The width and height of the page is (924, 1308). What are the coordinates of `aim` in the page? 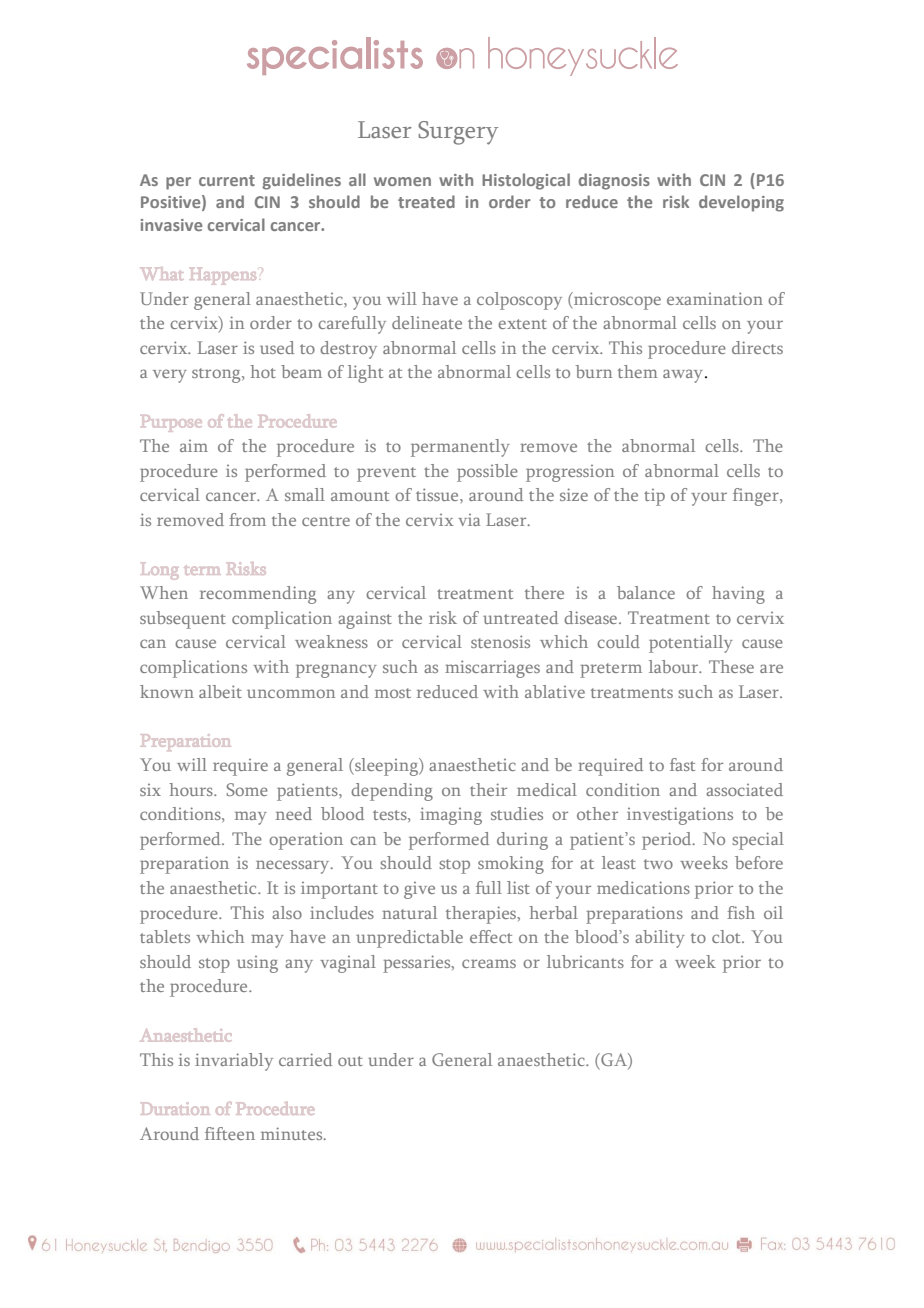 It's located at (194, 446).
